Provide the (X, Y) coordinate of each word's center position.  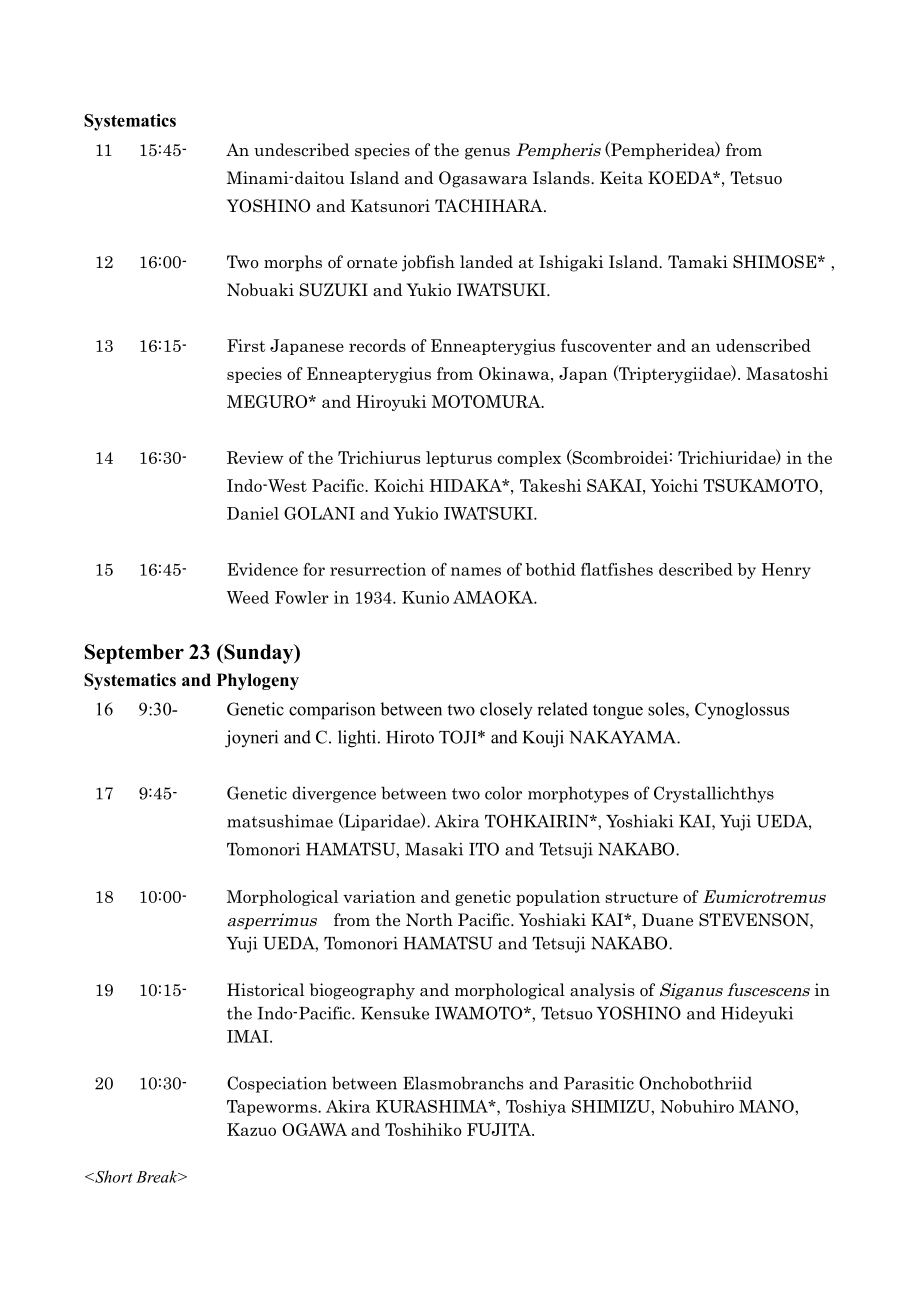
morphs (293, 263)
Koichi (399, 485)
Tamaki (698, 262)
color (503, 793)
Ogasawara (483, 179)
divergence (334, 794)
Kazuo (251, 1129)
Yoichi (674, 485)
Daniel (253, 513)
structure (641, 897)
